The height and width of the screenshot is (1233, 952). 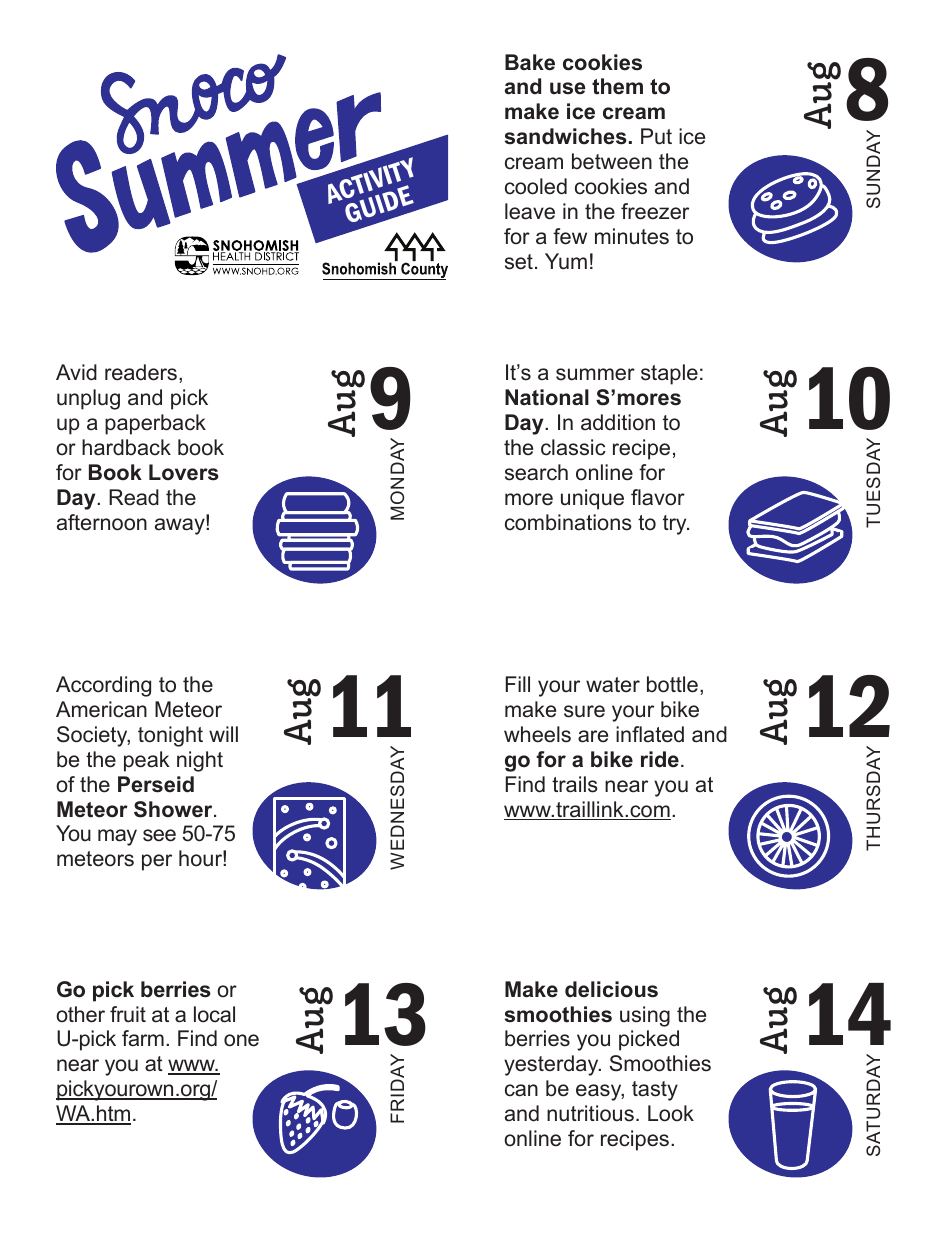 What do you see at coordinates (617, 86) in the screenshot?
I see `them` at bounding box center [617, 86].
